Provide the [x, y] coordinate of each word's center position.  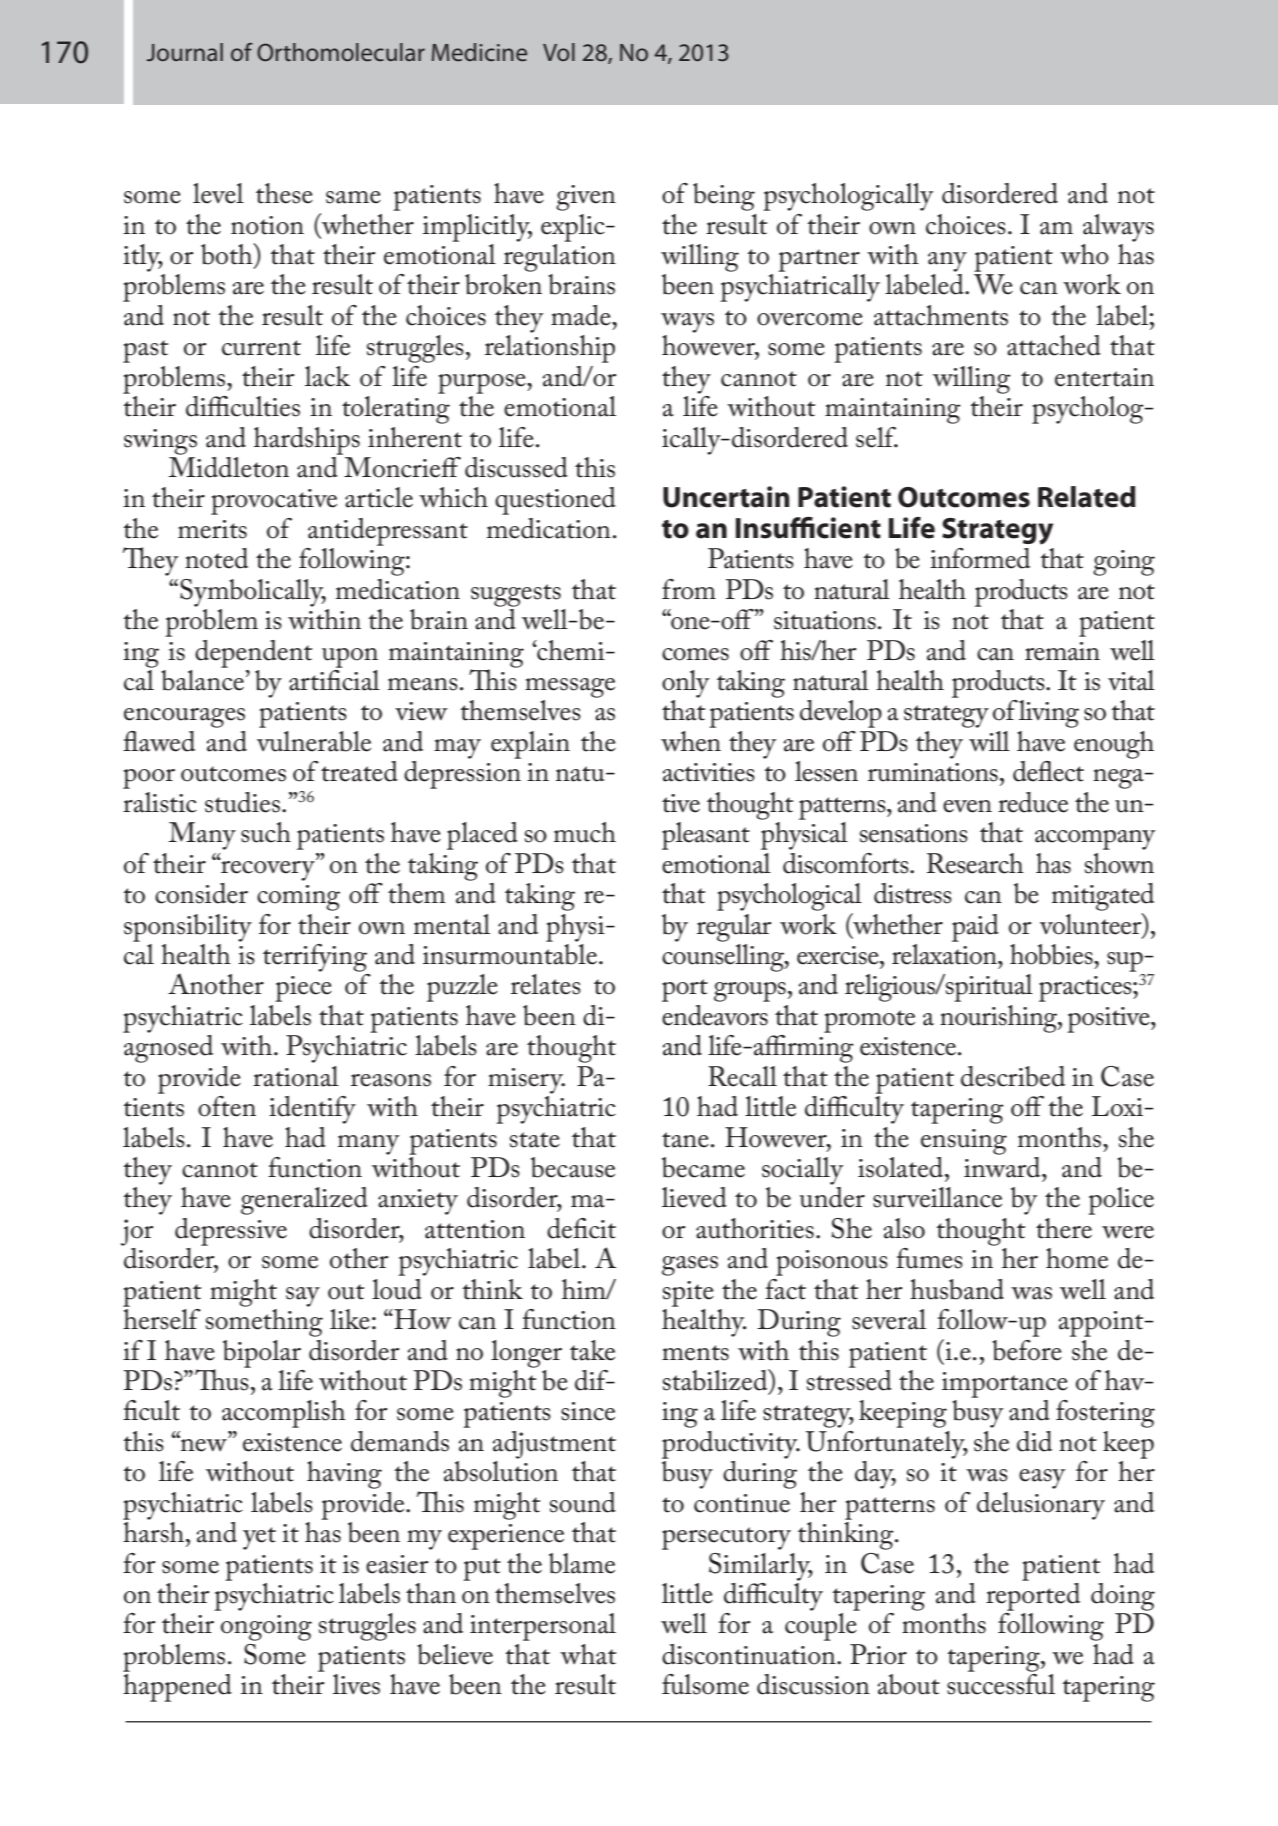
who [1084, 254]
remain [1062, 651]
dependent [253, 654]
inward [1003, 1166]
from [689, 589]
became [703, 1167]
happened [177, 1688]
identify [312, 1110]
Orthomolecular [341, 52]
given [586, 198]
